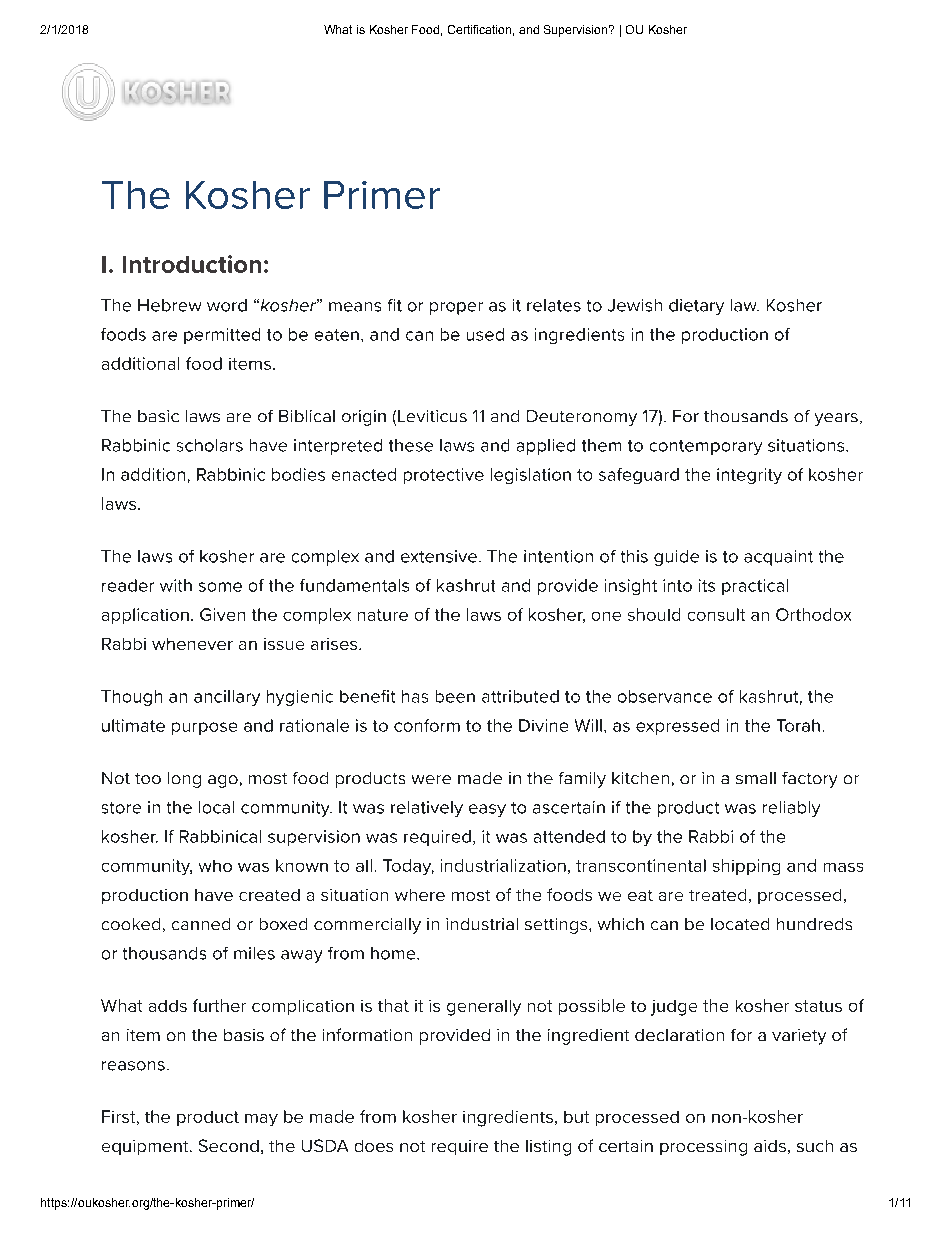 This page has height=1233, width=952. What do you see at coordinates (229, 1145) in the page?
I see `Second` at bounding box center [229, 1145].
